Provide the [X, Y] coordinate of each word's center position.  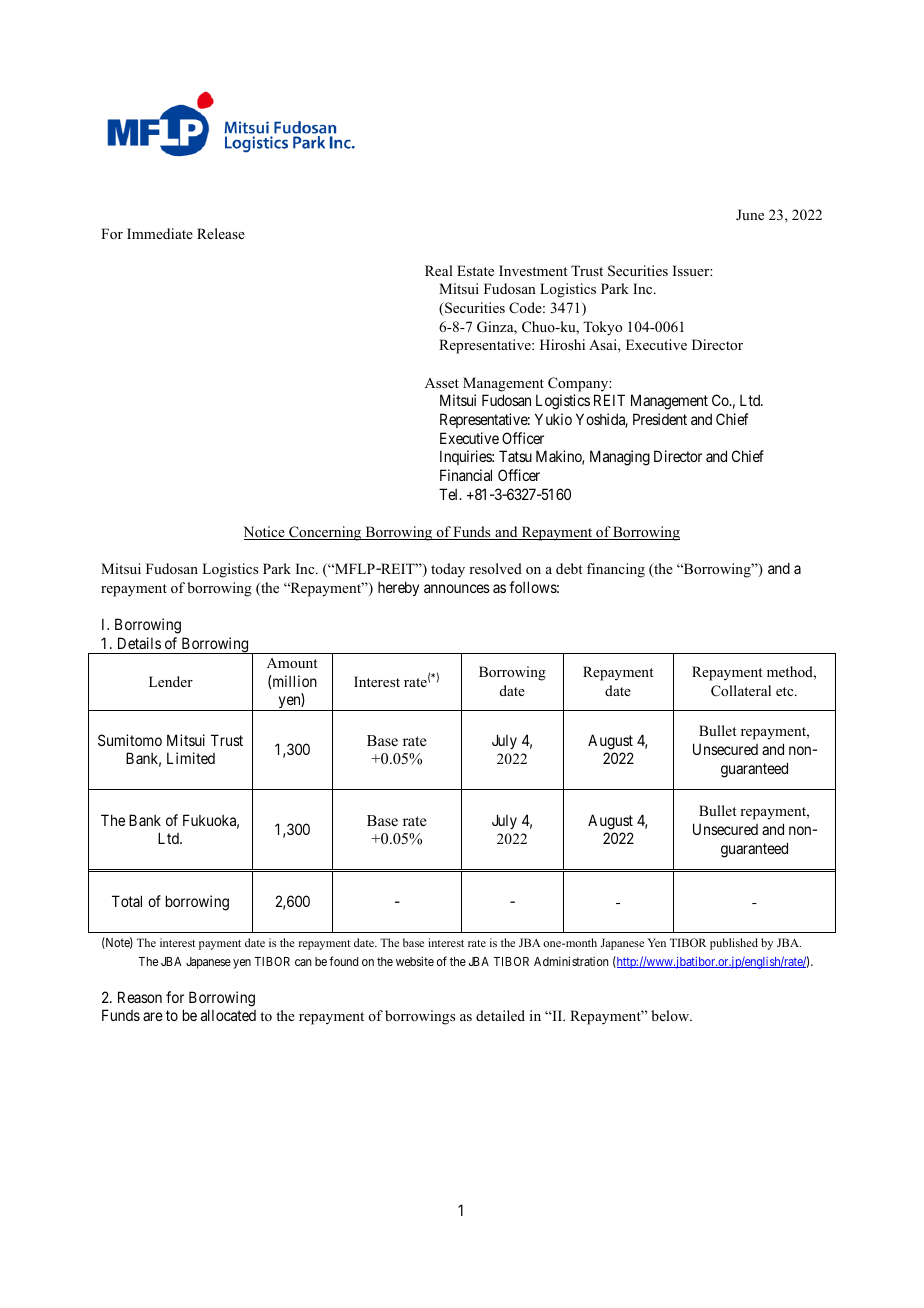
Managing [620, 458]
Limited [191, 758]
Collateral [741, 691]
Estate [475, 270]
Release [221, 233]
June [750, 214]
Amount [292, 663]
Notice [265, 533]
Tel [450, 494]
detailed [500, 1015]
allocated [228, 1015]
